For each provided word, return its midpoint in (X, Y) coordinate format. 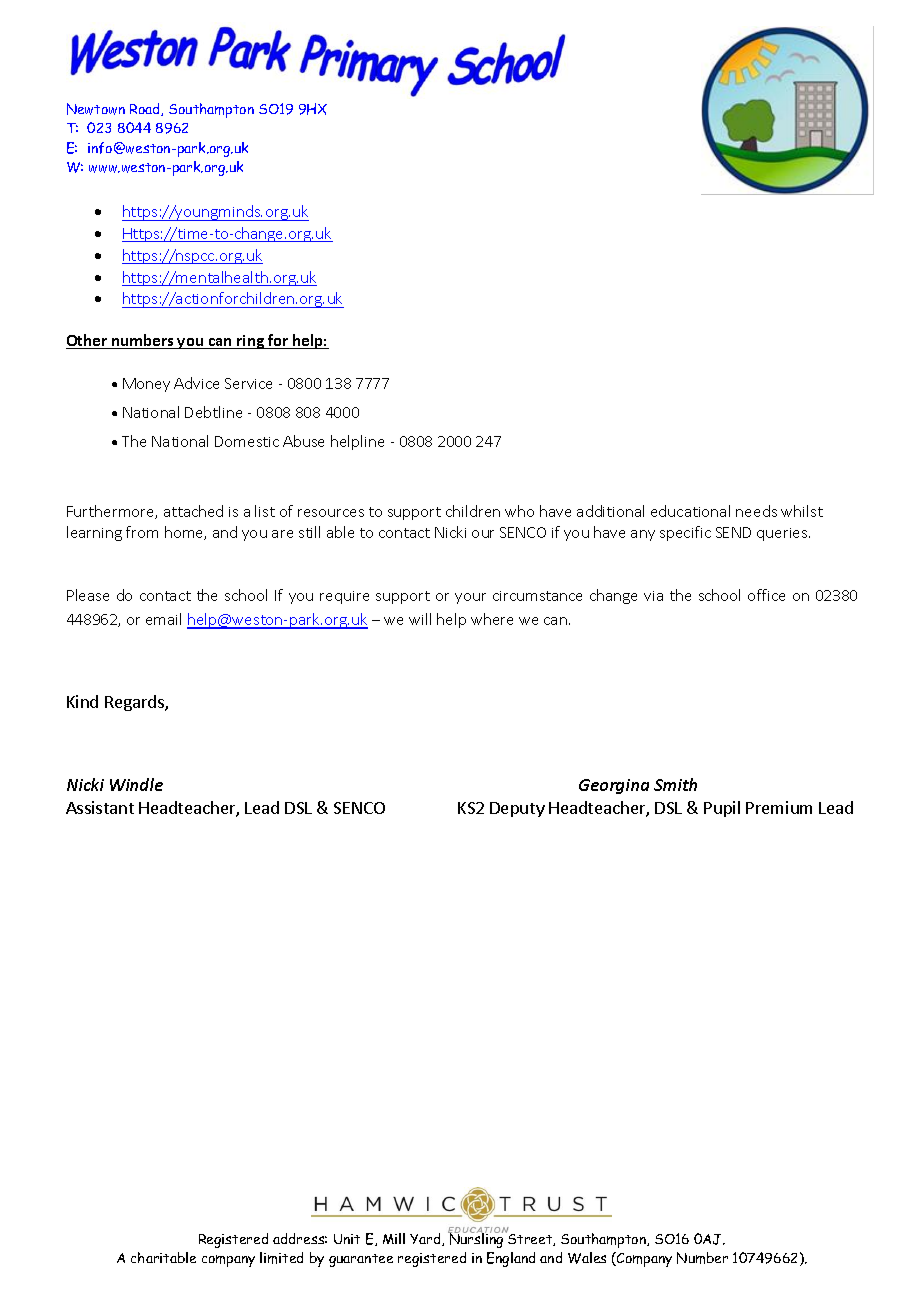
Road (146, 109)
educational (690, 511)
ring (250, 342)
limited (281, 1258)
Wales (587, 1258)
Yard (426, 1239)
